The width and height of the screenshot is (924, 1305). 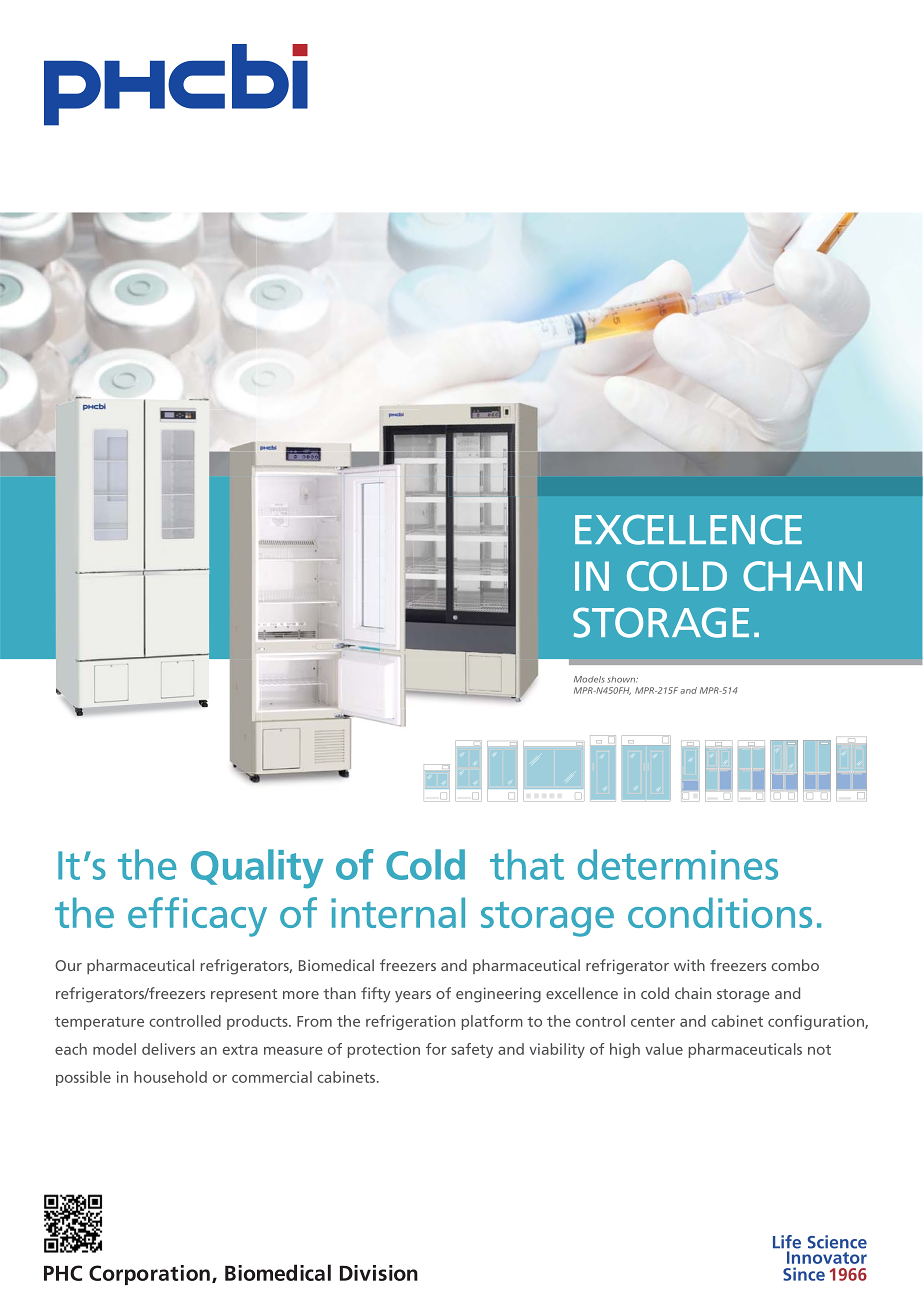 I want to click on determines, so click(x=678, y=864).
